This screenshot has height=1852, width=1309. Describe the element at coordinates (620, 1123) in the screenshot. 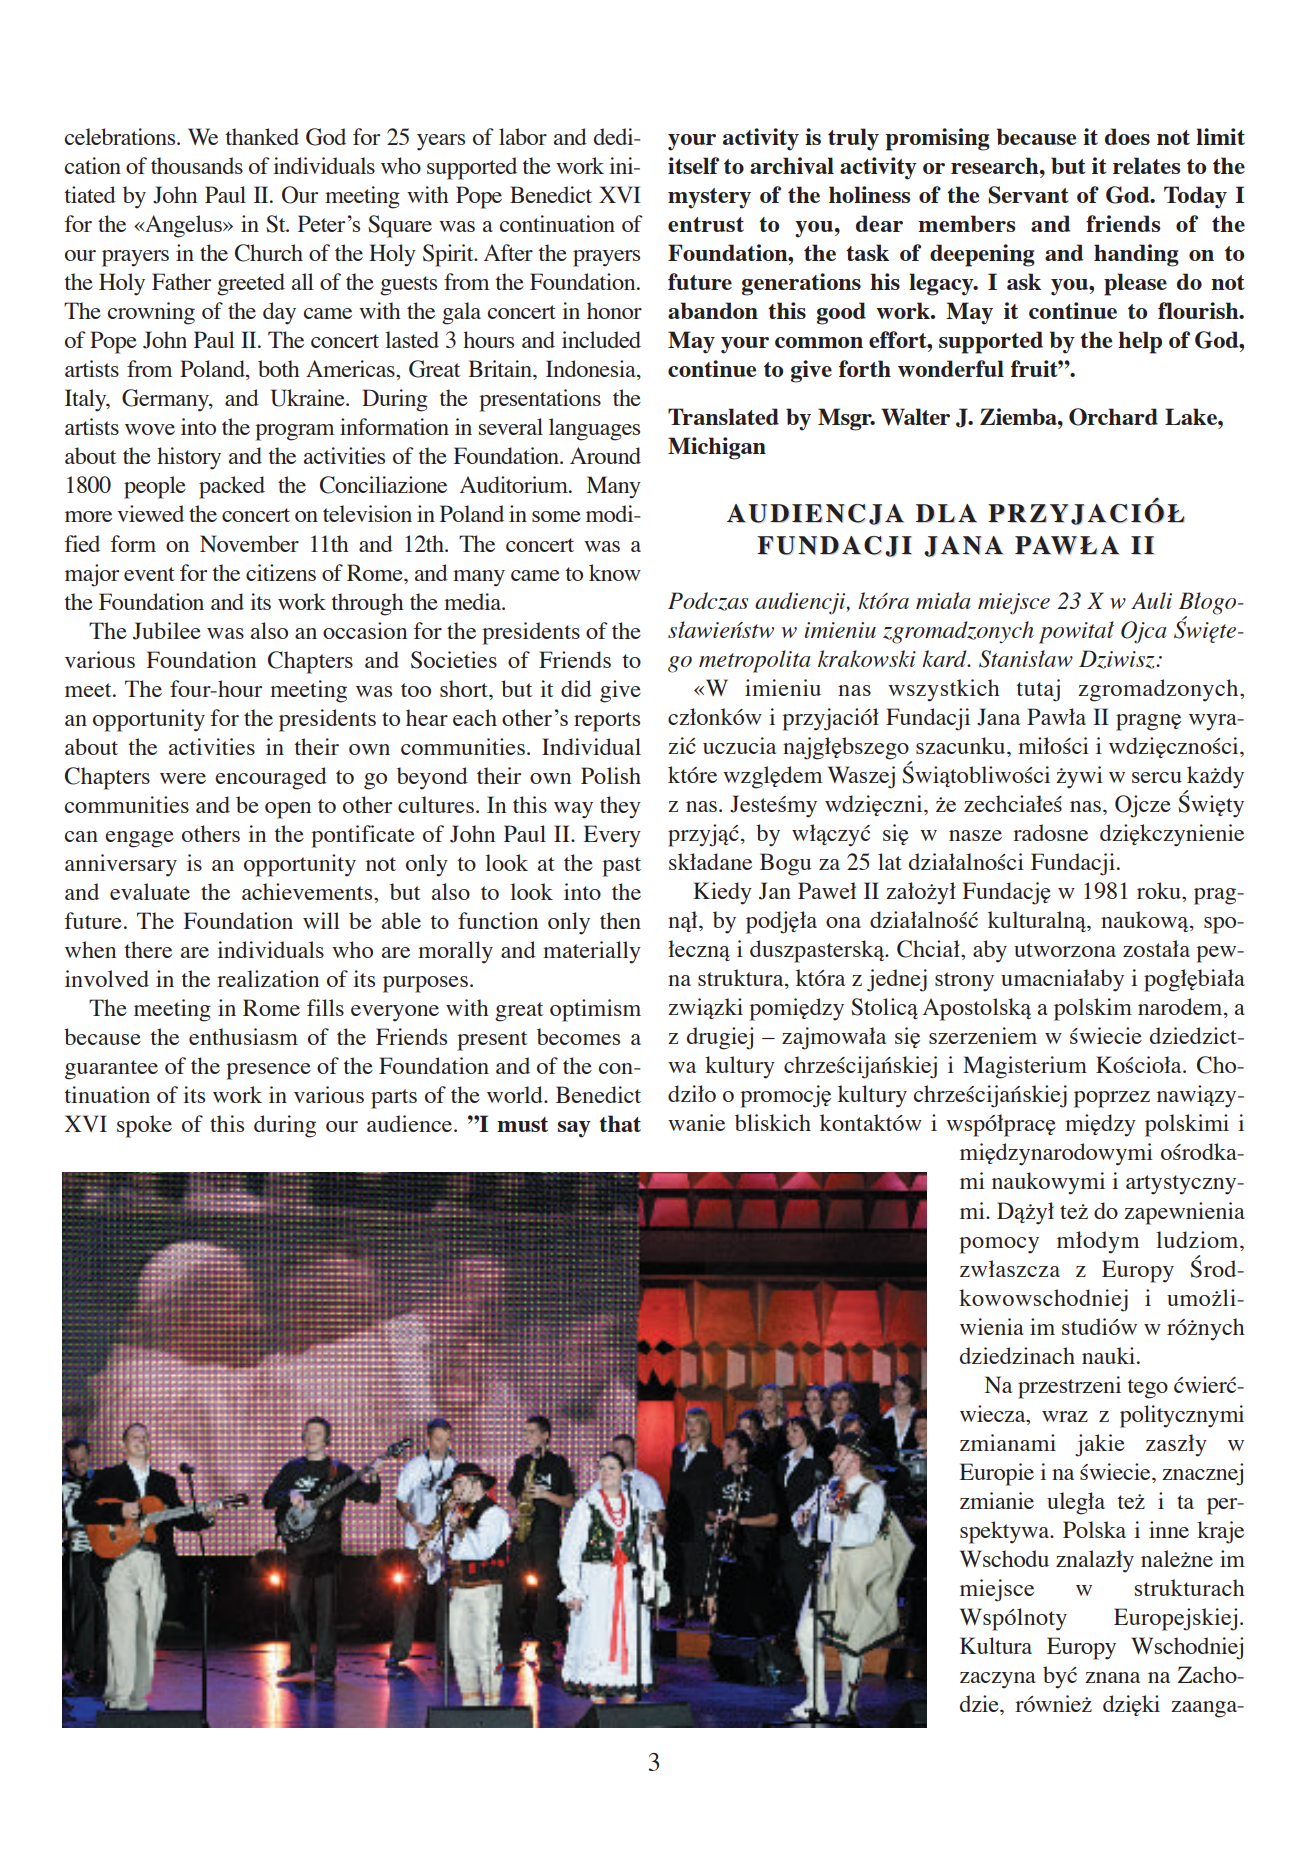

I see `that` at that location.
